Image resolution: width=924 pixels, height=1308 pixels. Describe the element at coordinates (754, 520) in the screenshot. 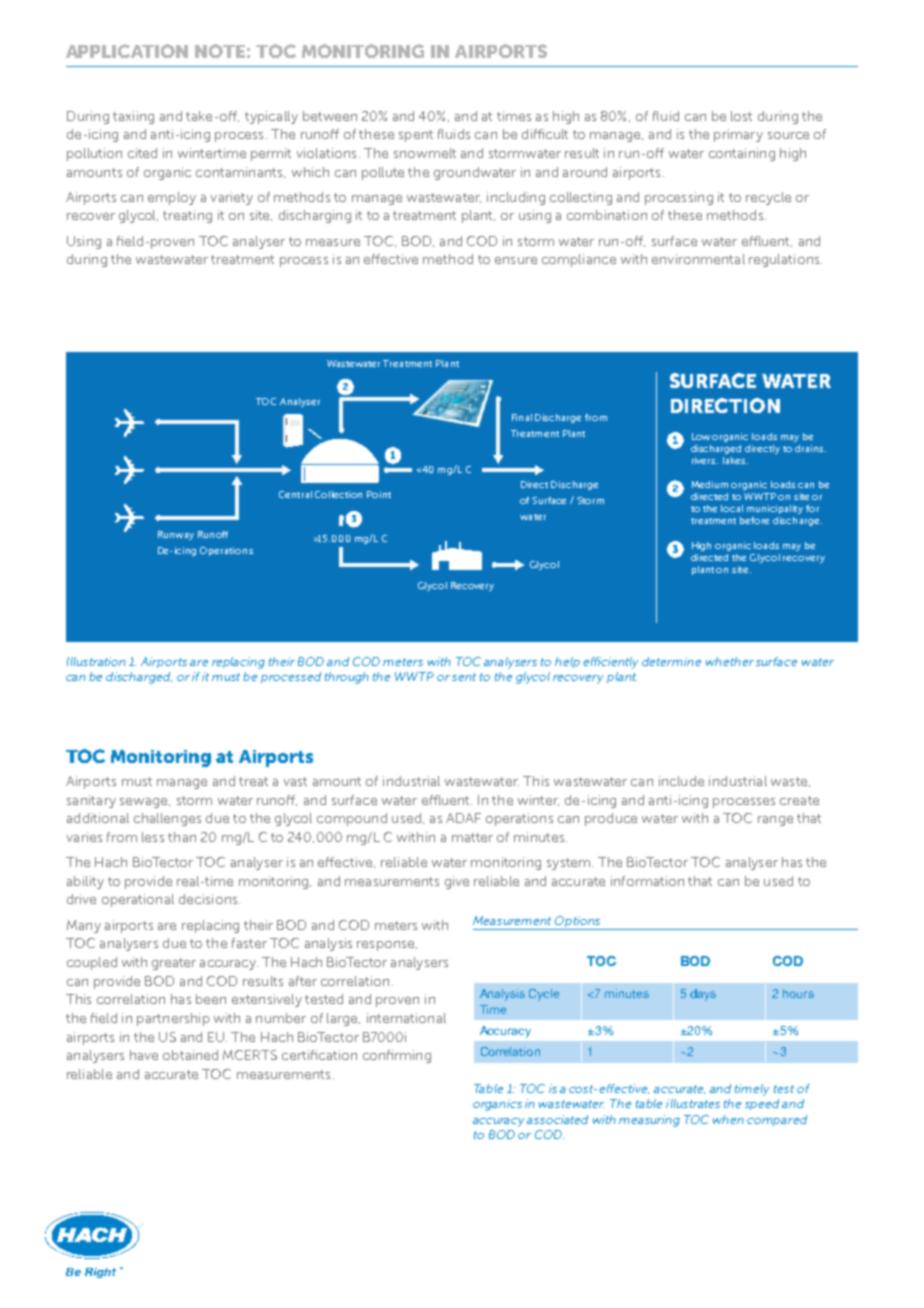

I see `before` at that location.
